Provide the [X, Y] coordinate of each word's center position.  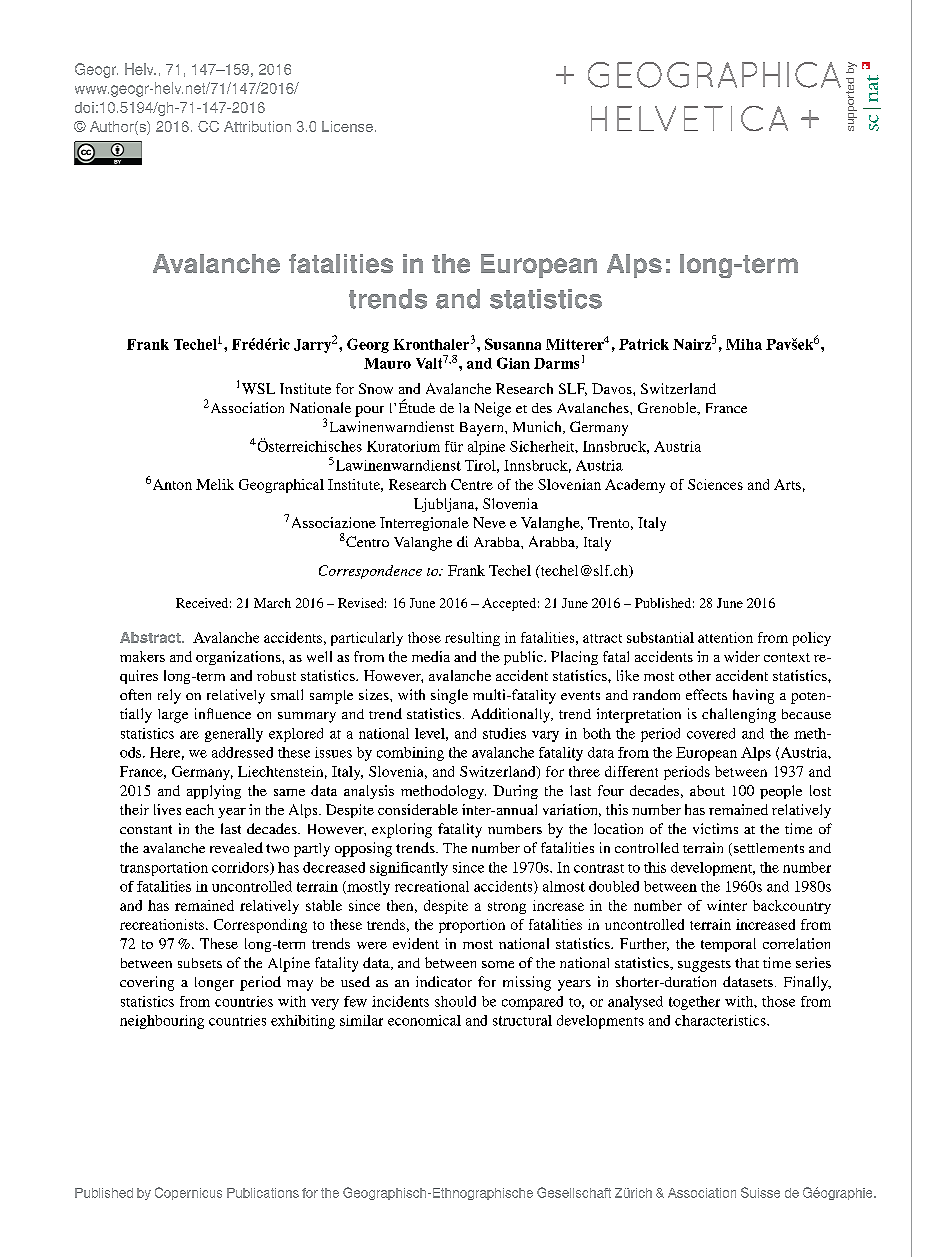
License [347, 126]
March [272, 603]
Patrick [644, 344]
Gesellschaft [574, 1192]
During [515, 792]
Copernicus [188, 1193]
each [200, 809]
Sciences [715, 484]
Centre [472, 484]
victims [715, 828]
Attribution [257, 126]
